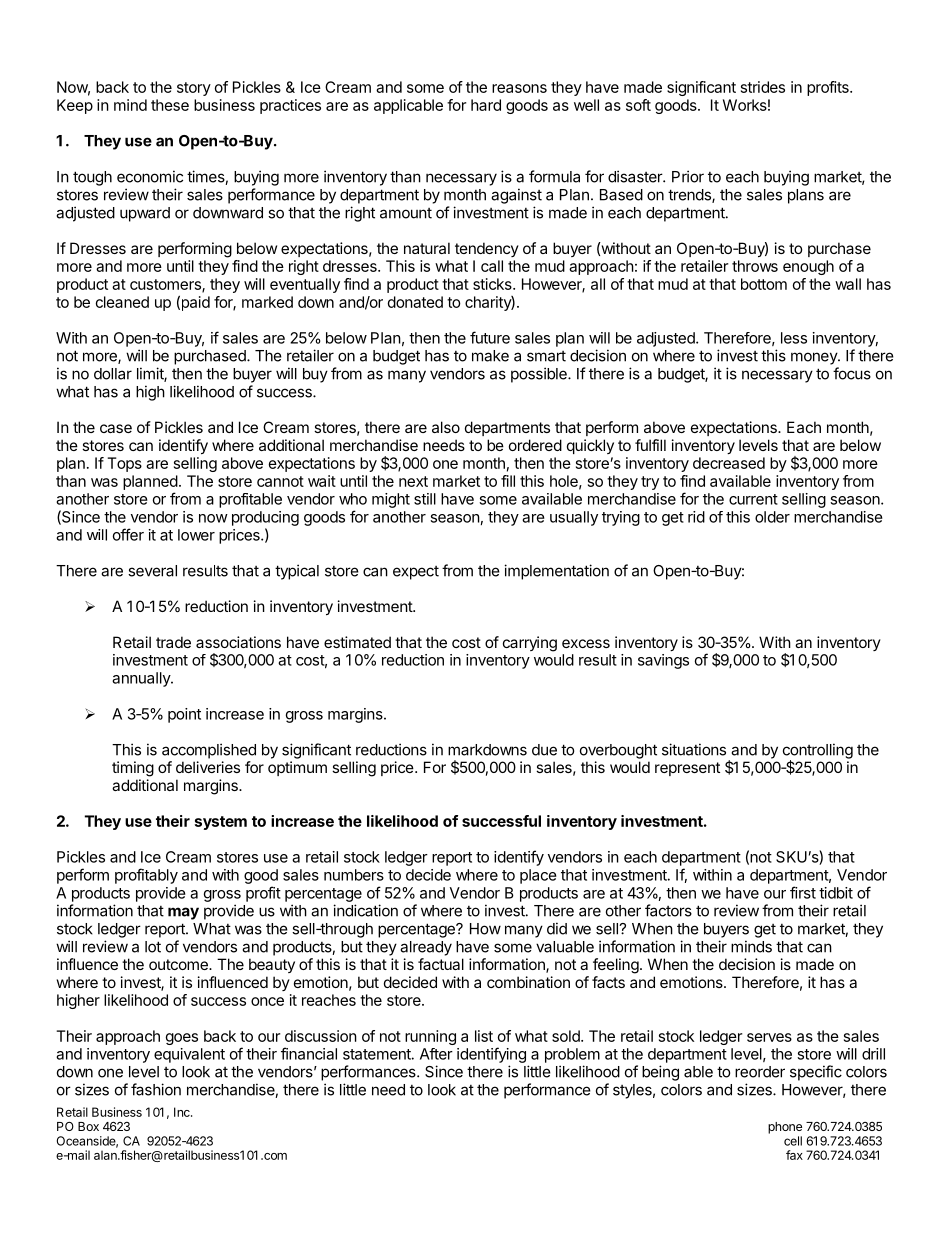 This screenshot has height=1233, width=952. Describe the element at coordinates (170, 105) in the screenshot. I see `these` at that location.
